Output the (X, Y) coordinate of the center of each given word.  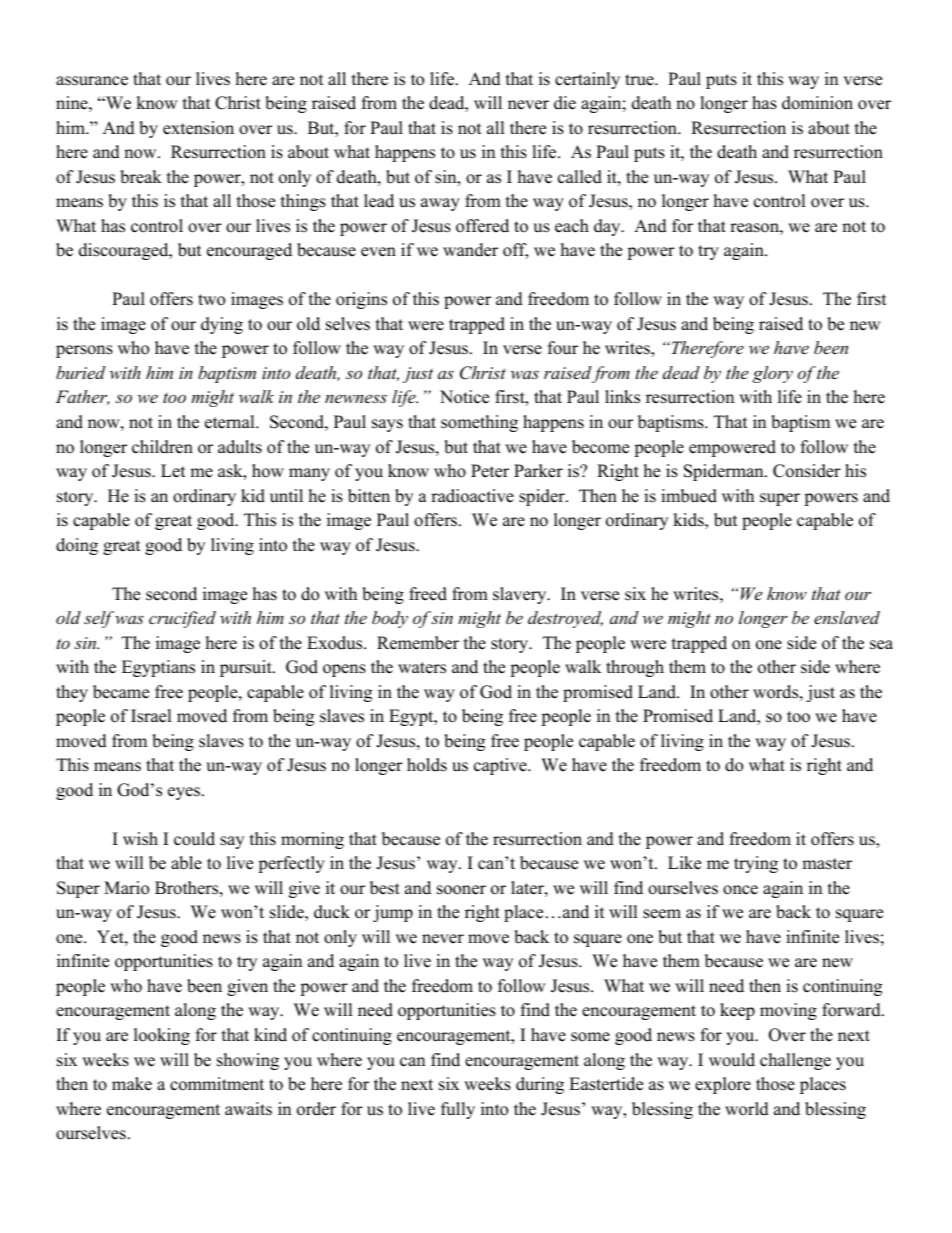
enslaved (847, 617)
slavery (520, 595)
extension (198, 128)
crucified (182, 619)
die (565, 103)
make (132, 1084)
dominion (817, 103)
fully (458, 1110)
